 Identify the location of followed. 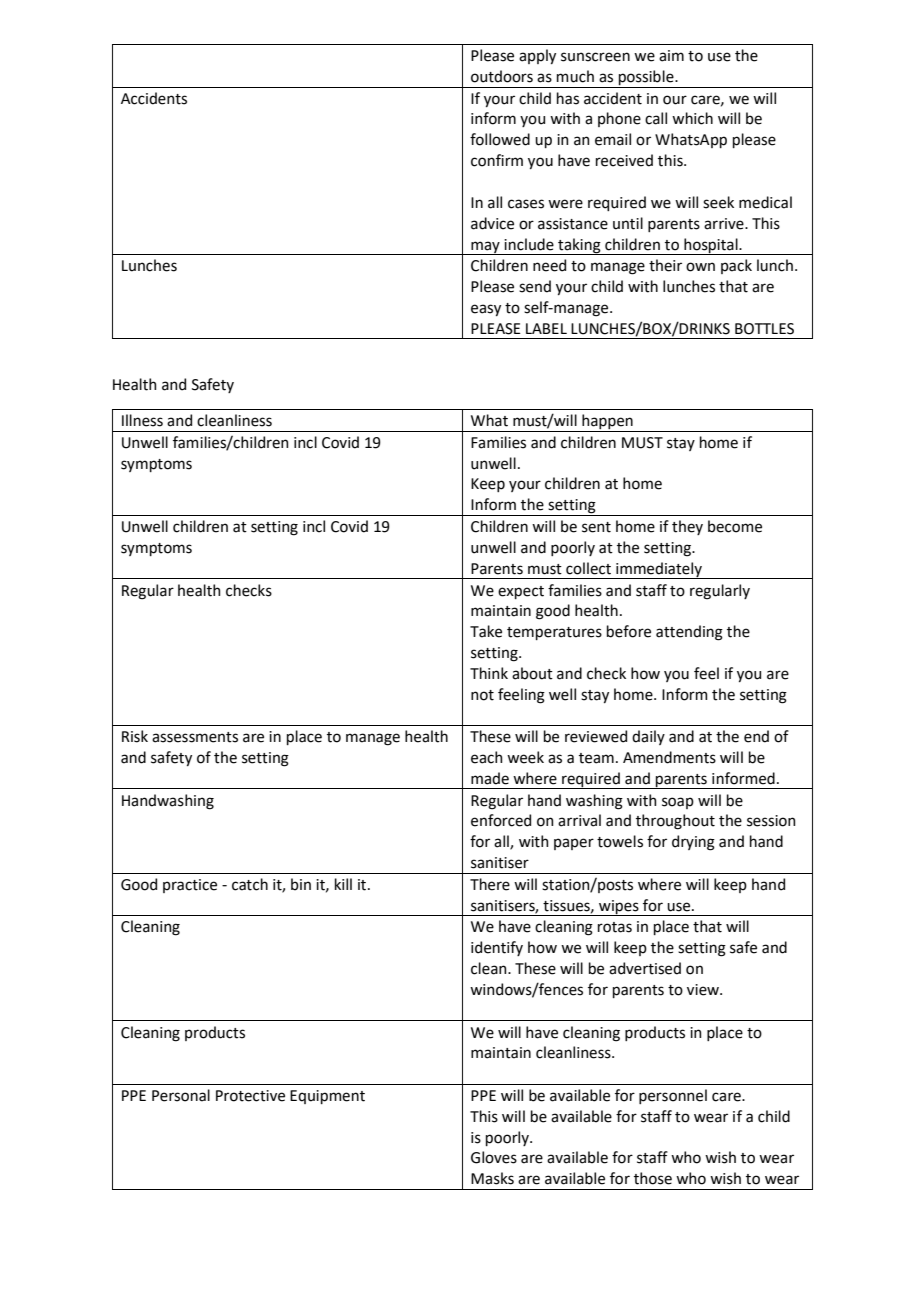
(500, 139).
